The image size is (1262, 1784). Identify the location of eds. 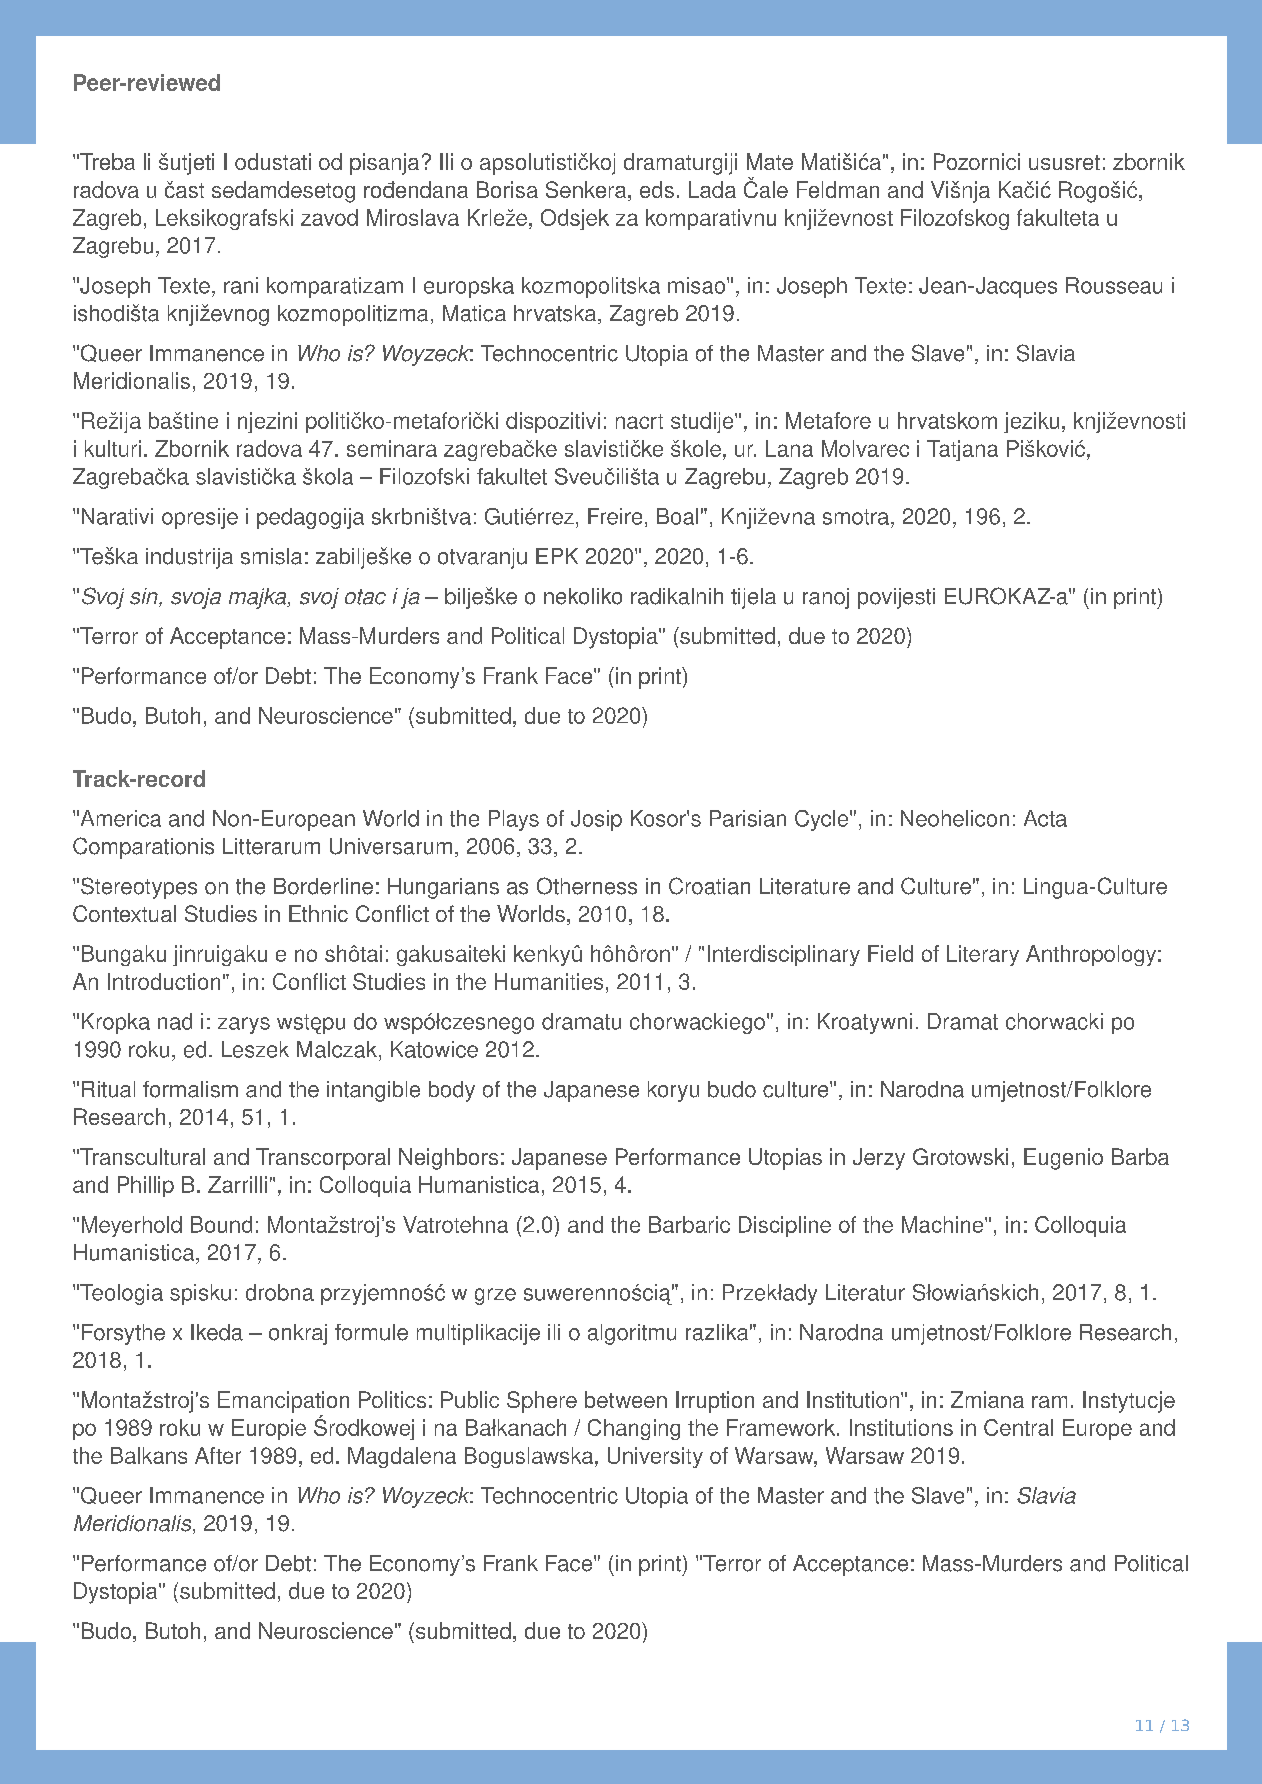
(657, 189).
